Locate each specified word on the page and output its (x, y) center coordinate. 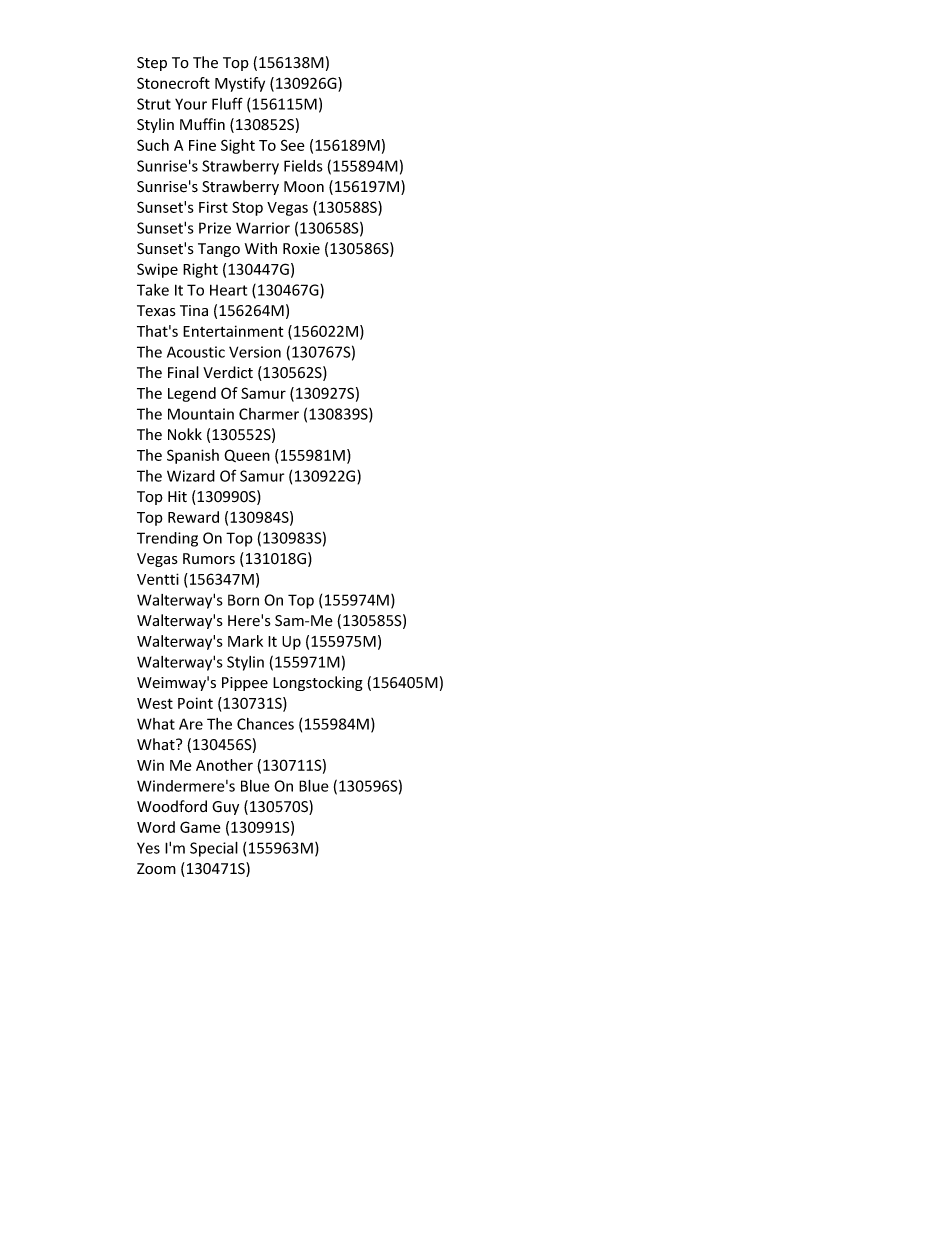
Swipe (157, 270)
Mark (245, 641)
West (155, 703)
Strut (154, 104)
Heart (228, 290)
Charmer (269, 414)
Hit (177, 496)
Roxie (301, 249)
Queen (247, 455)
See (292, 145)
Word (156, 827)
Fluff (227, 103)
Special (214, 849)
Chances (265, 724)
